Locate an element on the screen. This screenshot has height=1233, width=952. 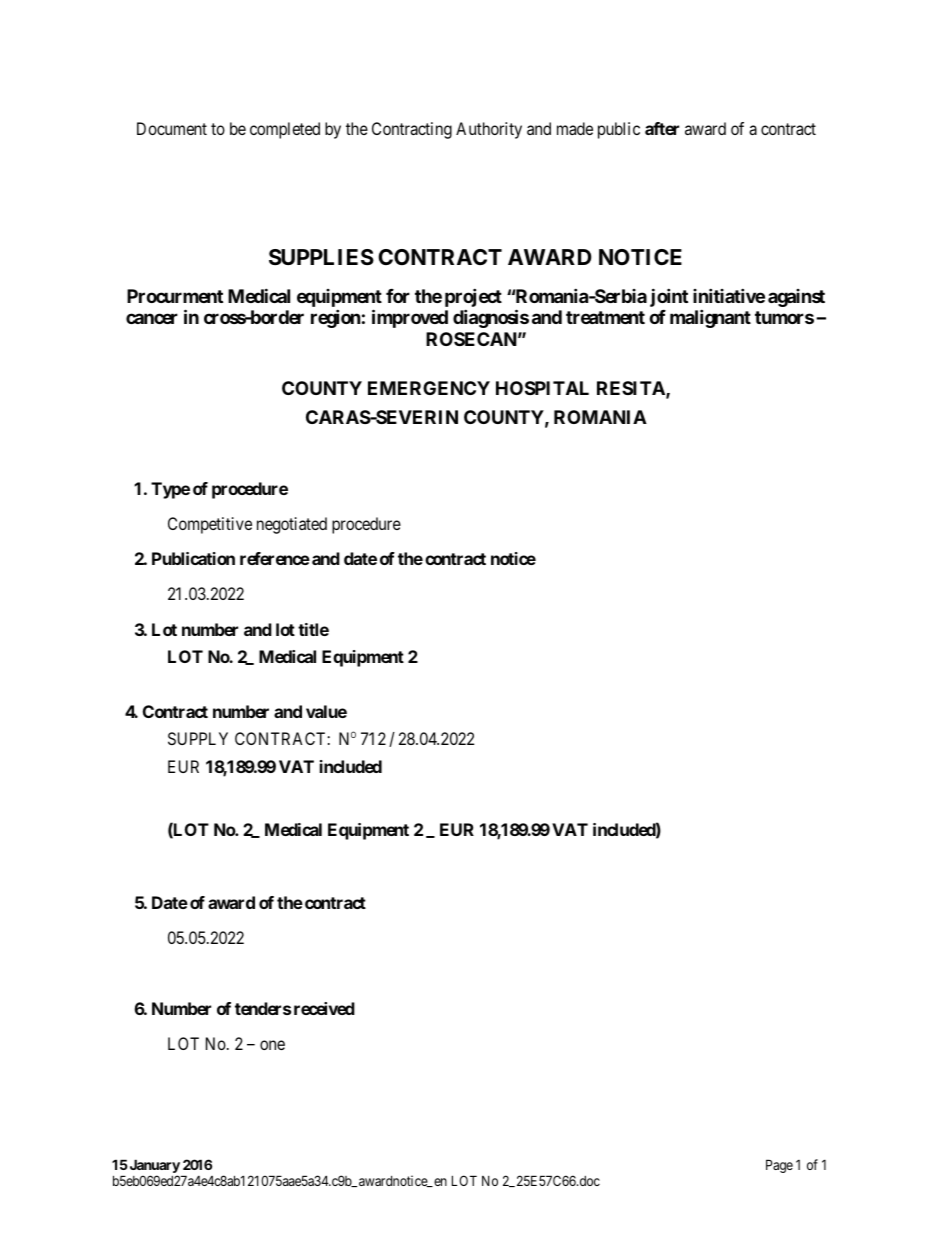
January is located at coordinates (153, 1167).
